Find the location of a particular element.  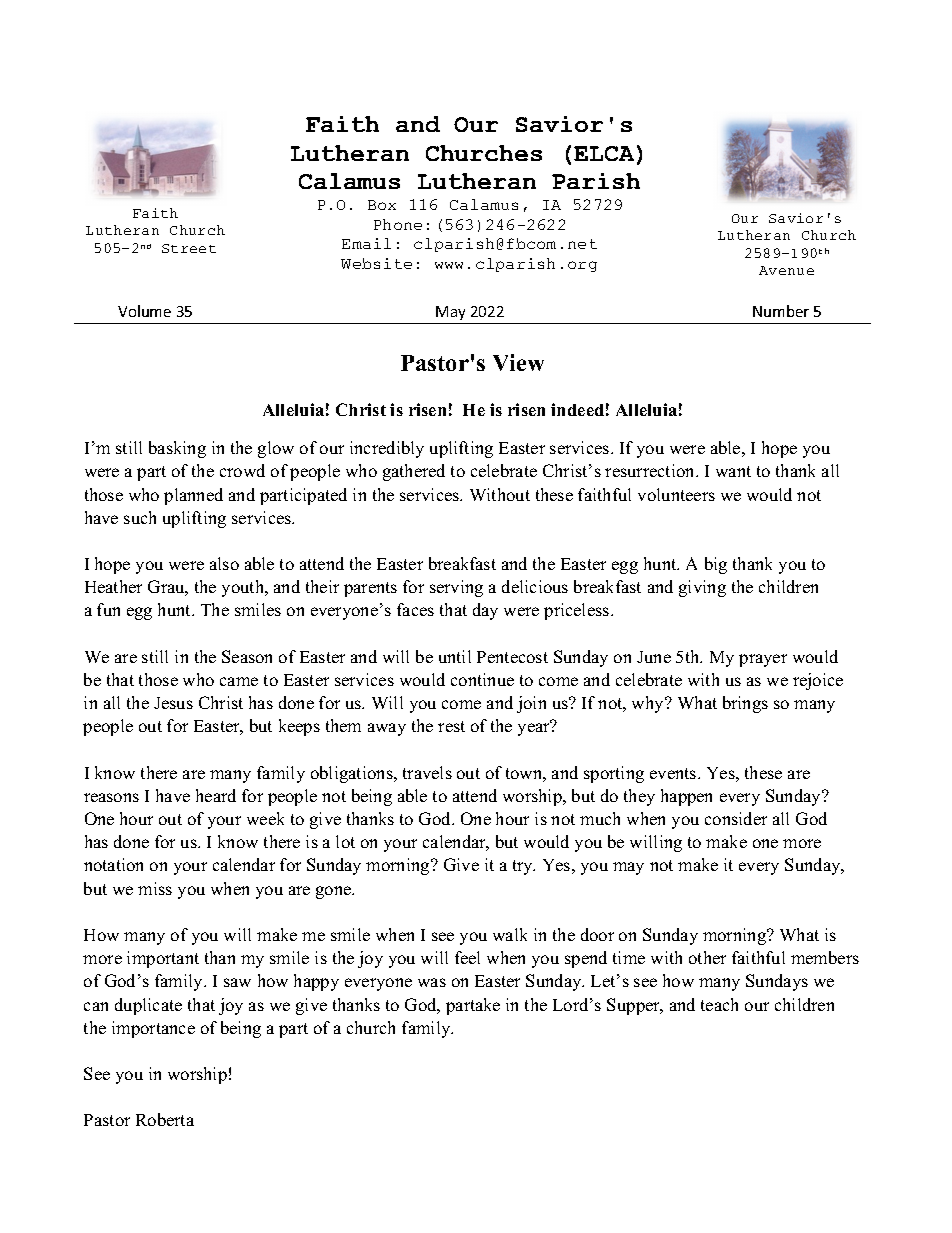

until is located at coordinates (455, 656).
